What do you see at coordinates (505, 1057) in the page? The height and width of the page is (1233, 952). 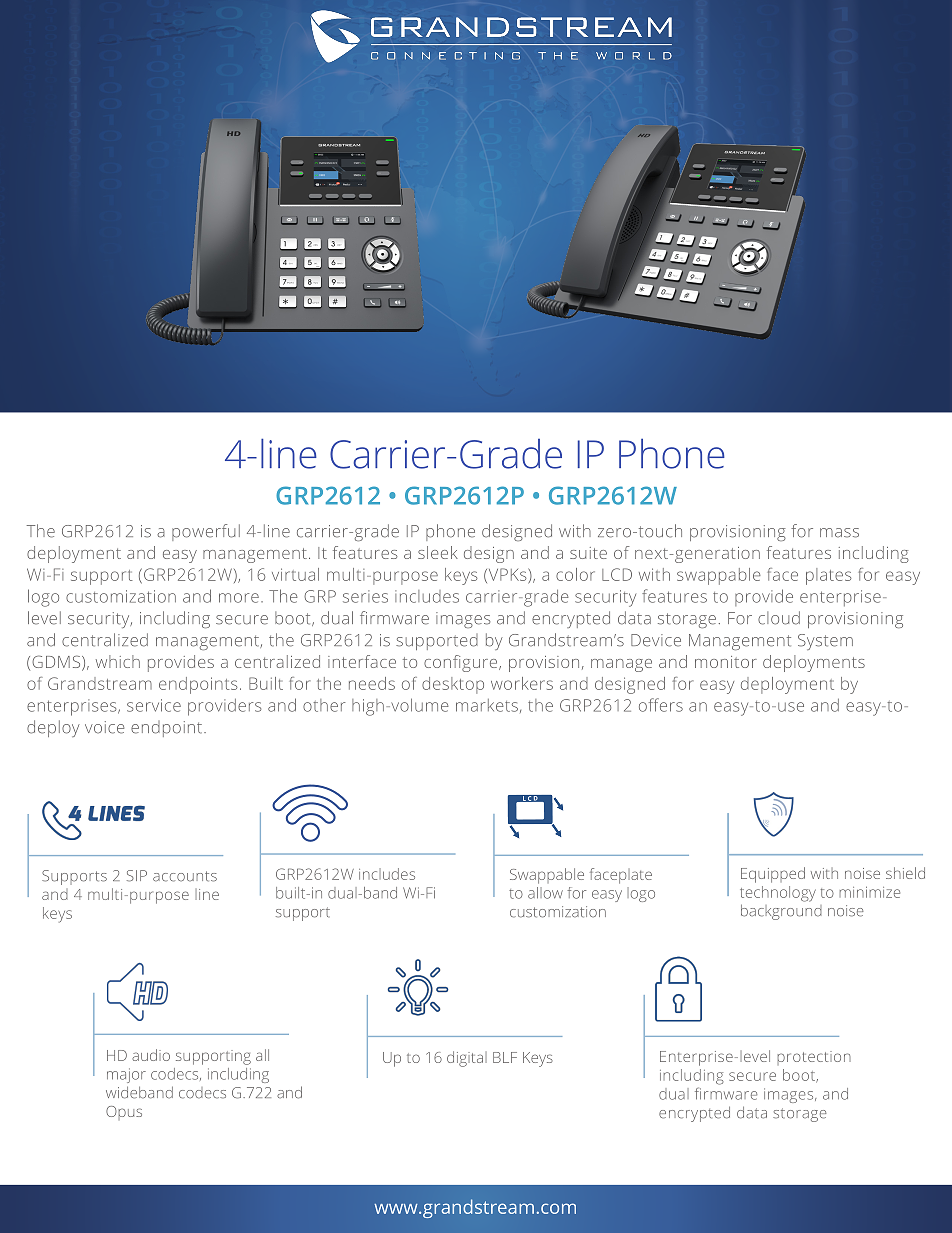 I see `BLF` at bounding box center [505, 1057].
